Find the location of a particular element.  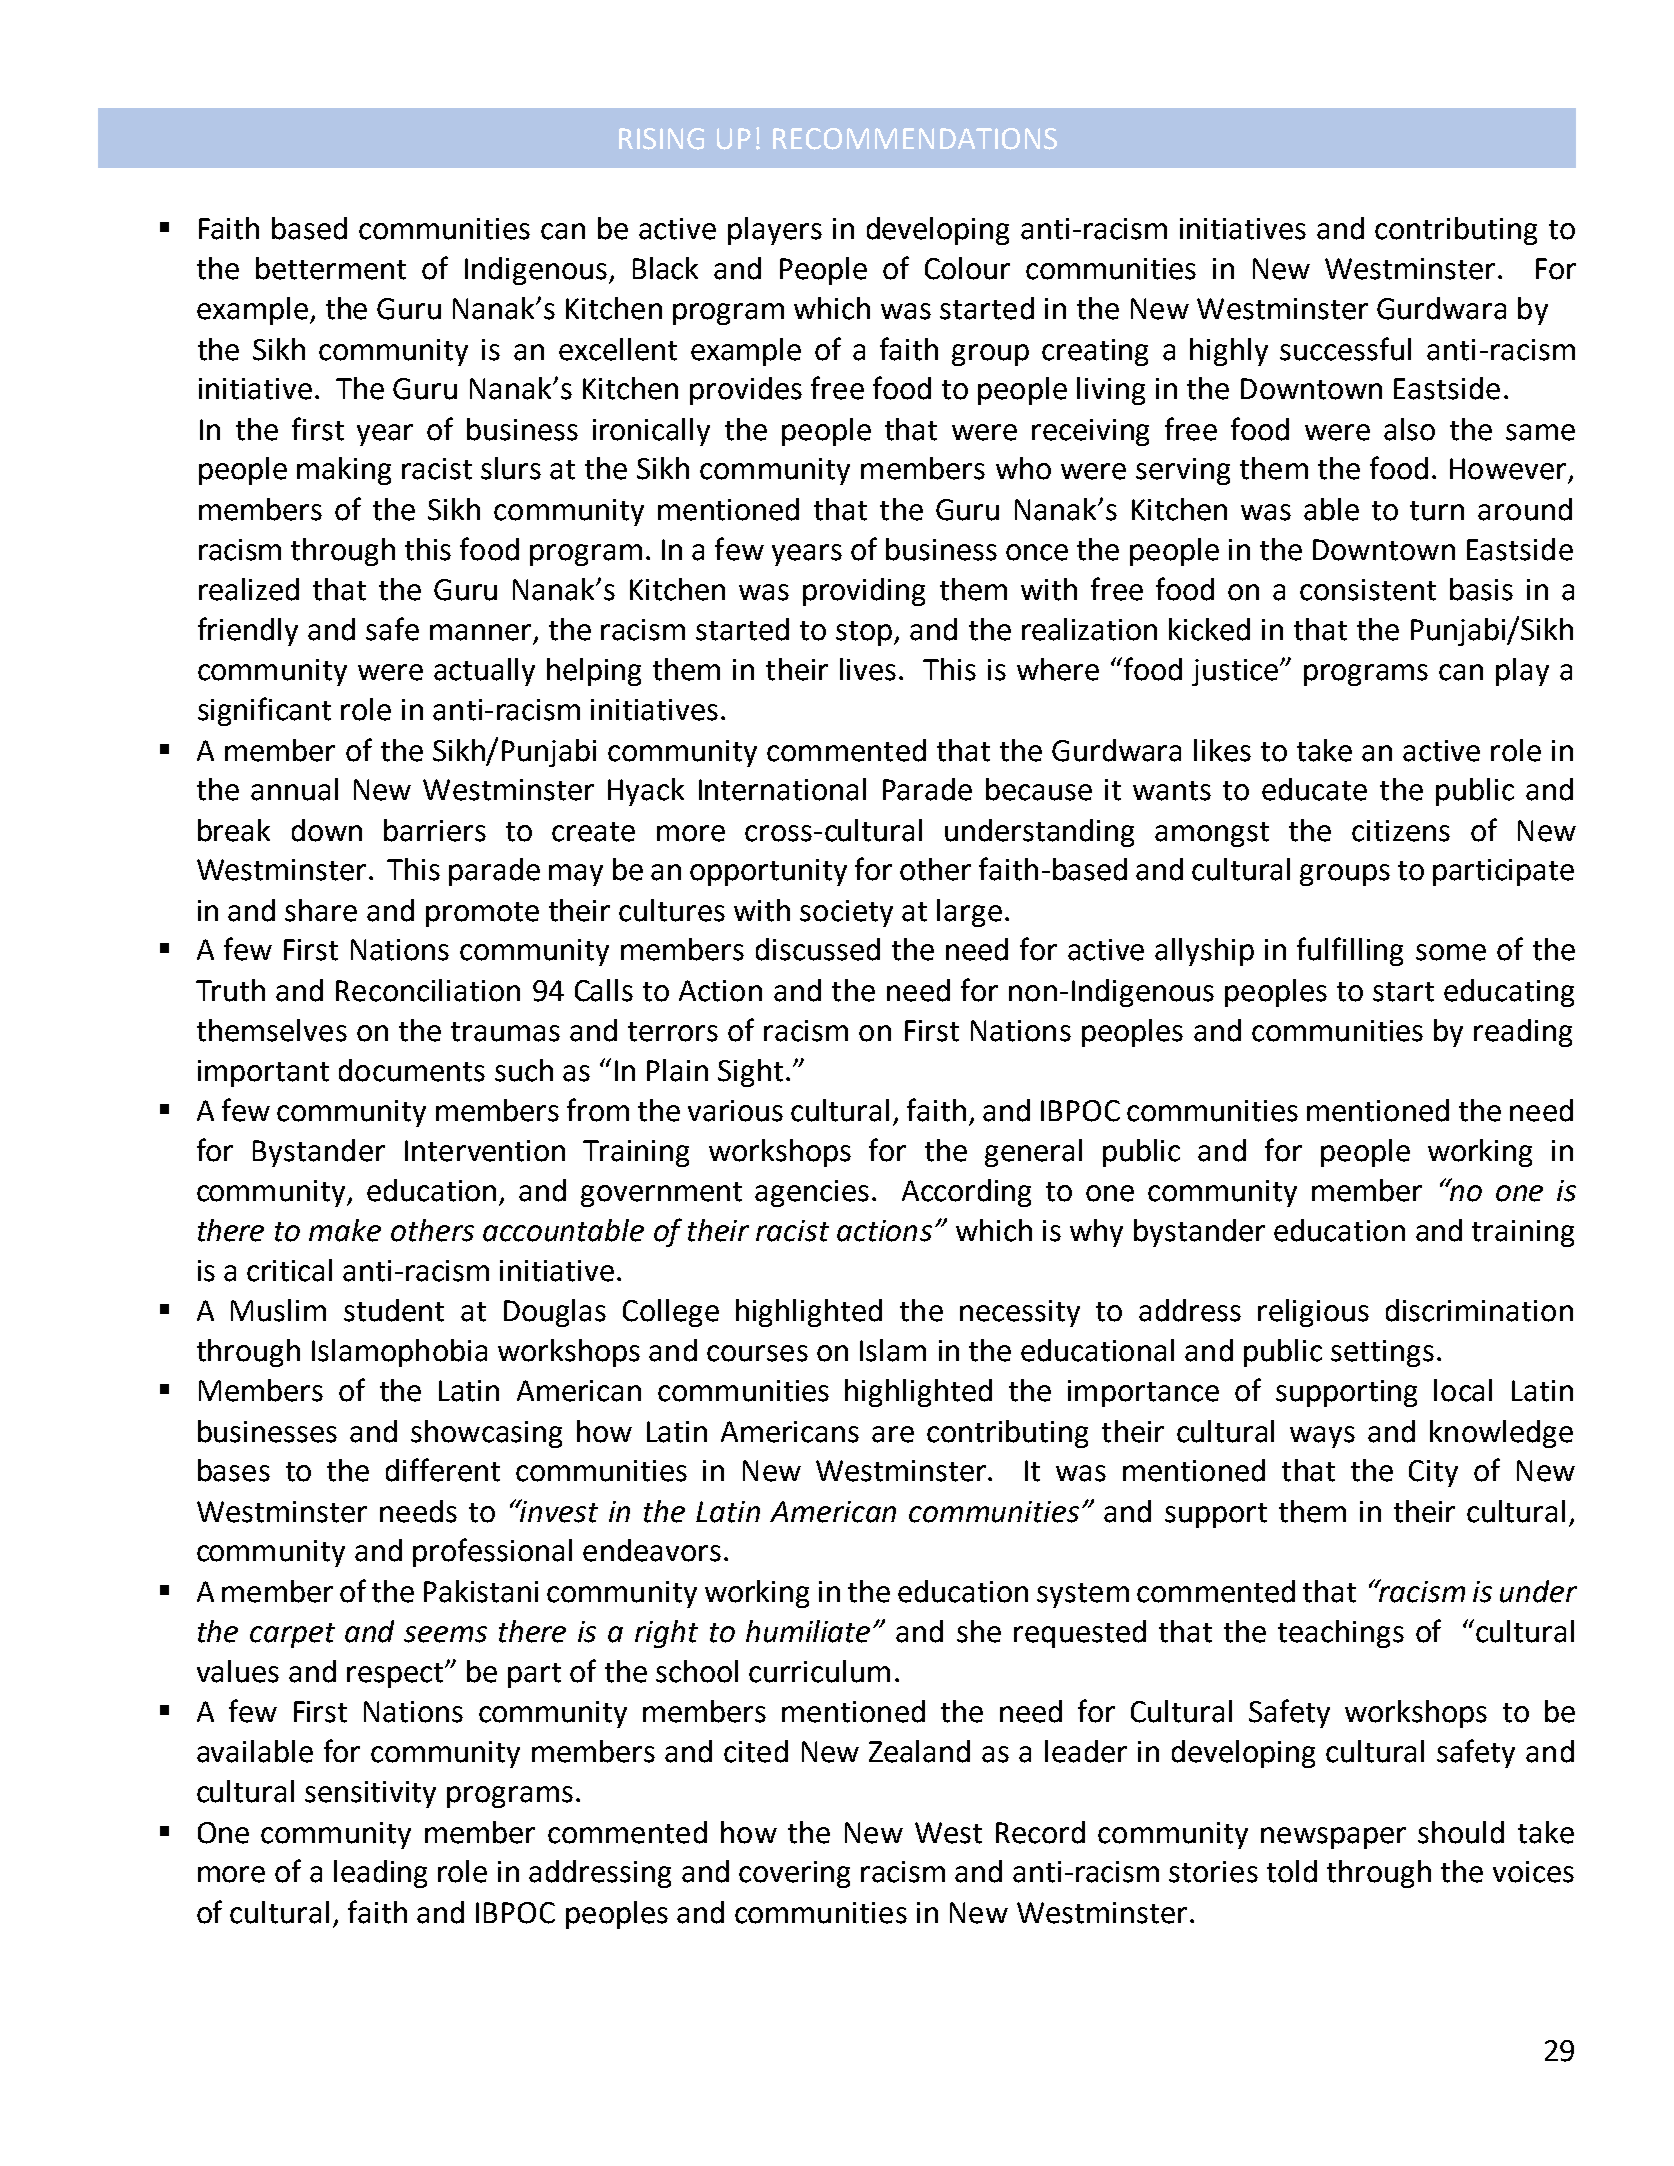

Zealand is located at coordinates (919, 1751).
